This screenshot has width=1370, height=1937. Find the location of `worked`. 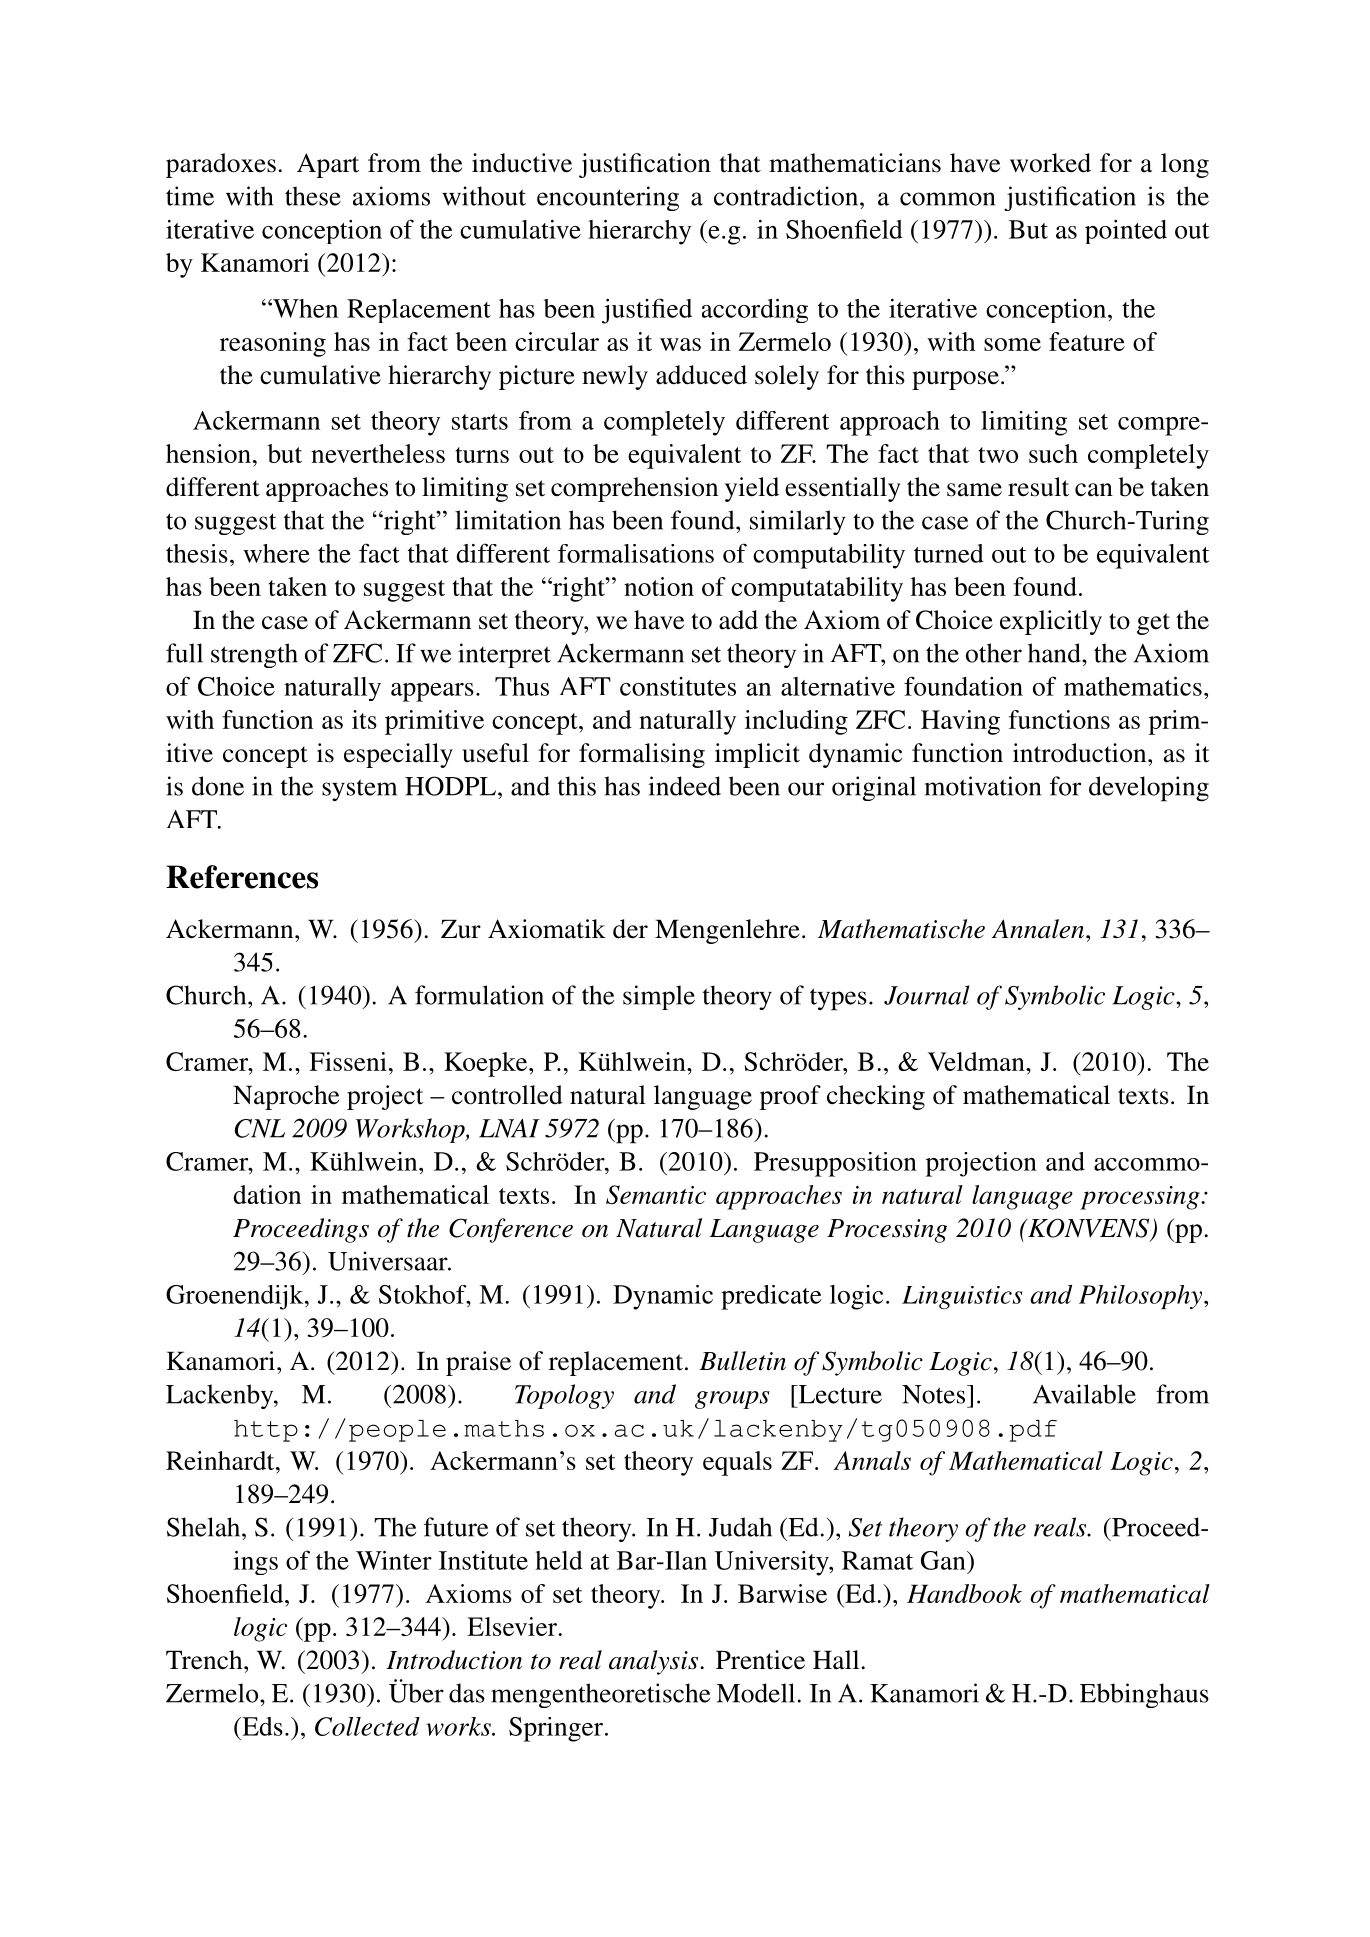

worked is located at coordinates (1050, 163).
